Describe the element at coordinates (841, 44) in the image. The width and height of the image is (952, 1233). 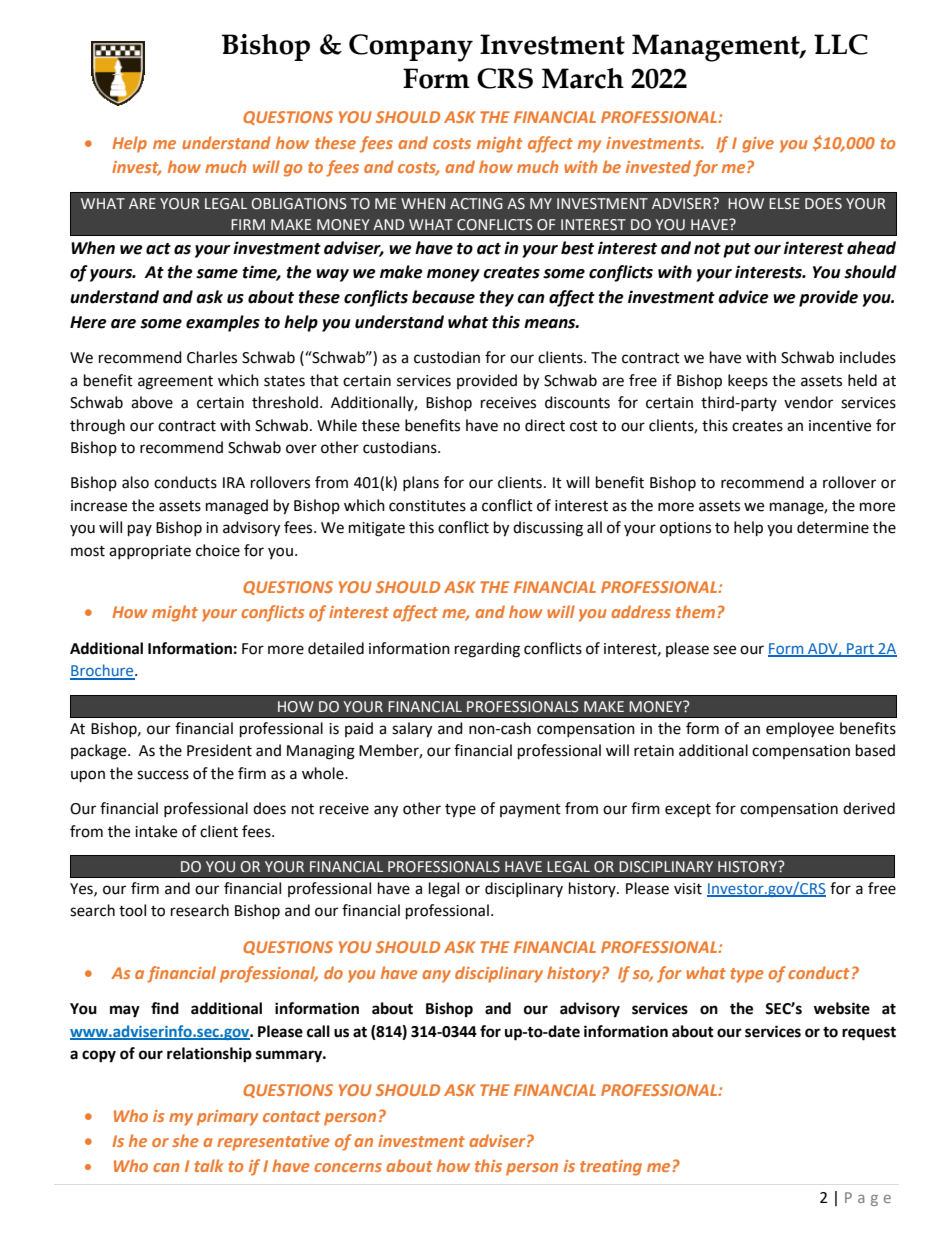
I see `LLC` at that location.
